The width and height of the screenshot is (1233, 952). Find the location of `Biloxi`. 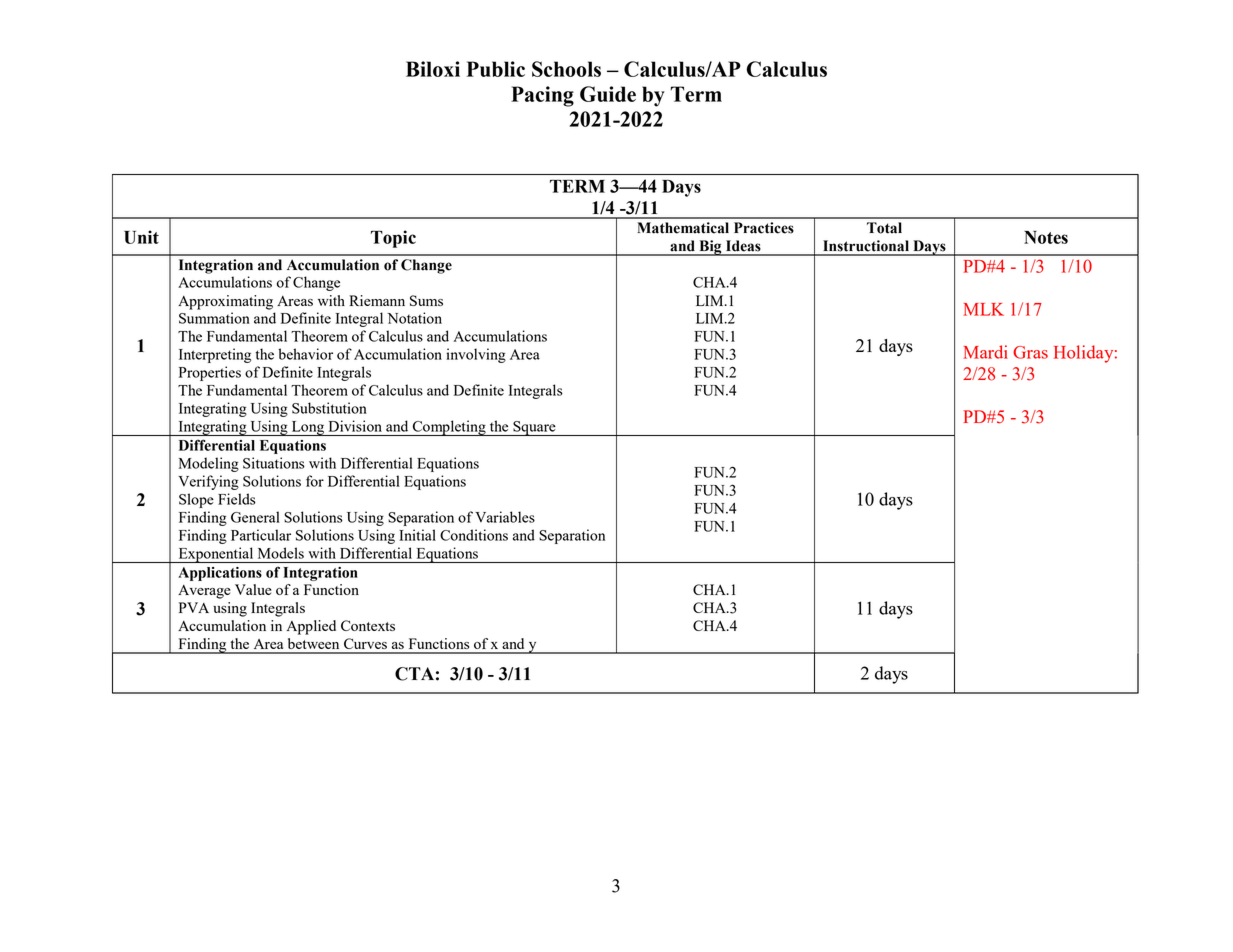

Biloxi is located at coordinates (433, 69).
